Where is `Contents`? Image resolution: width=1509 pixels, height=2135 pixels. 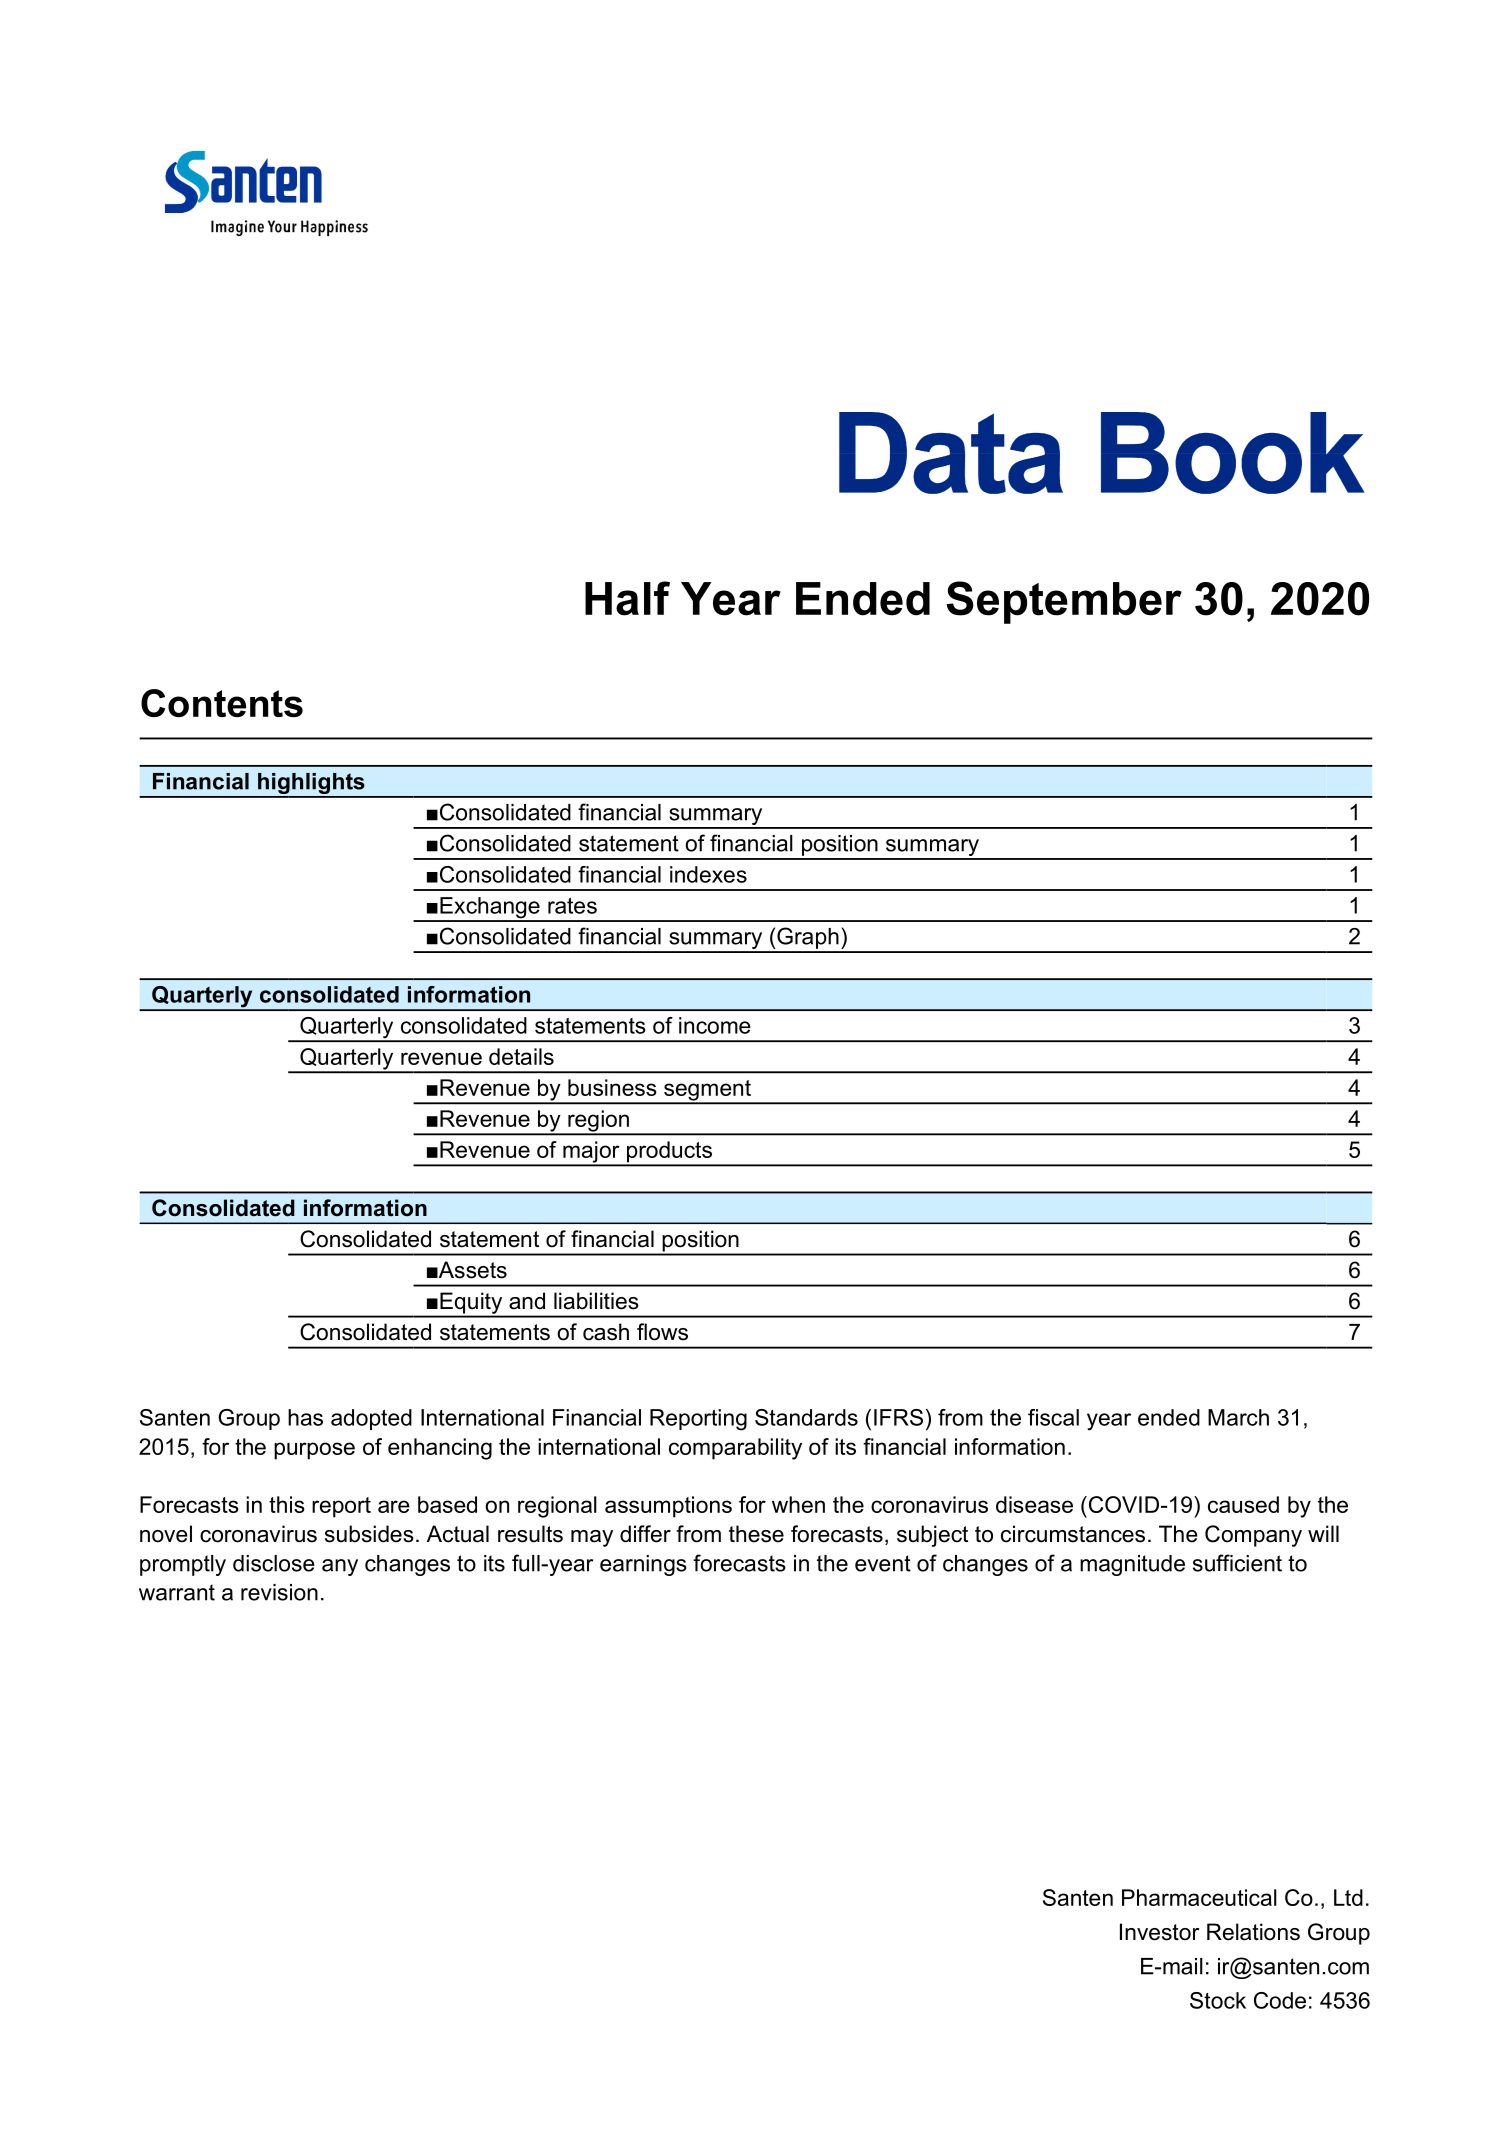 Contents is located at coordinates (222, 703).
